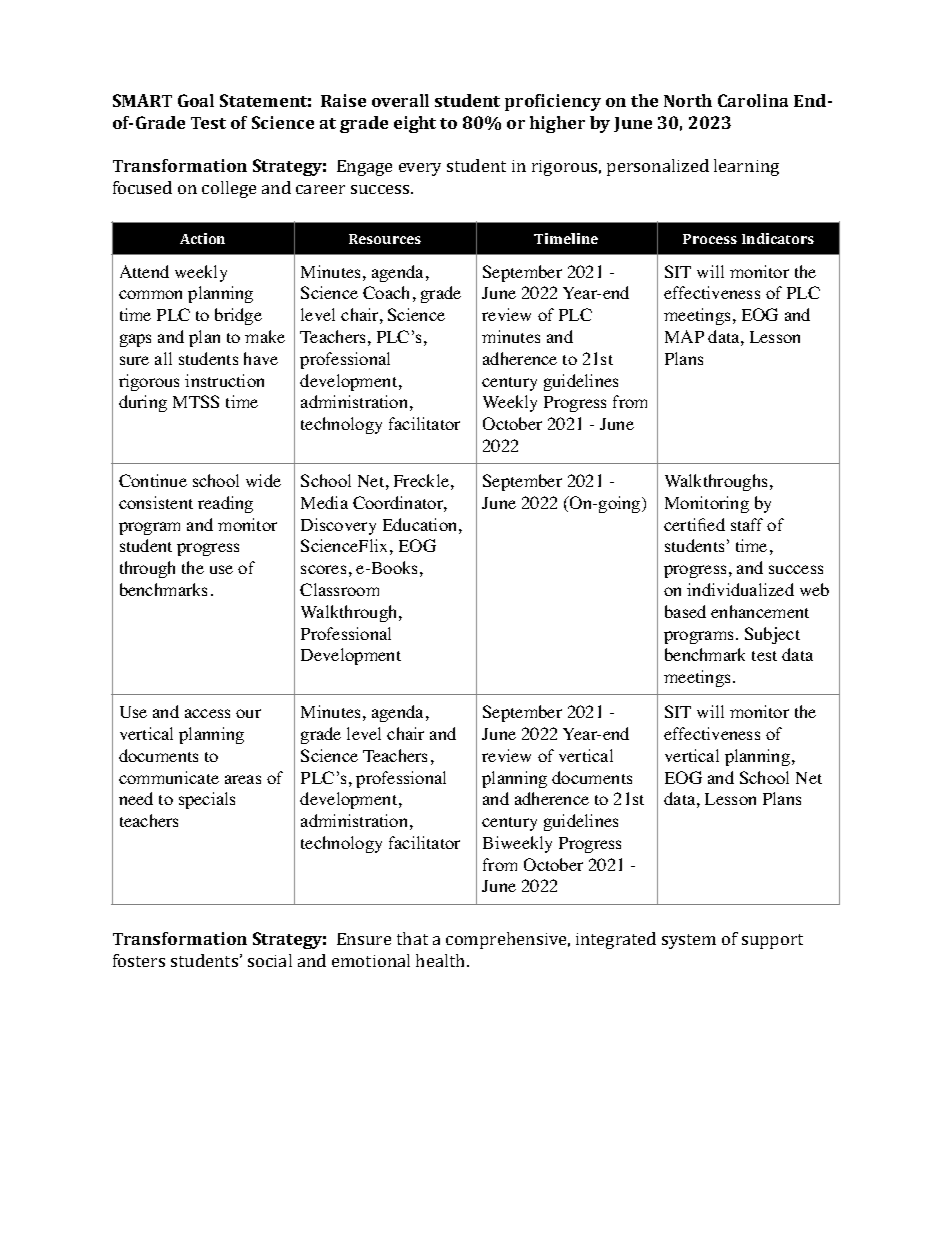  Describe the element at coordinates (270, 960) in the document. I see `social` at that location.
